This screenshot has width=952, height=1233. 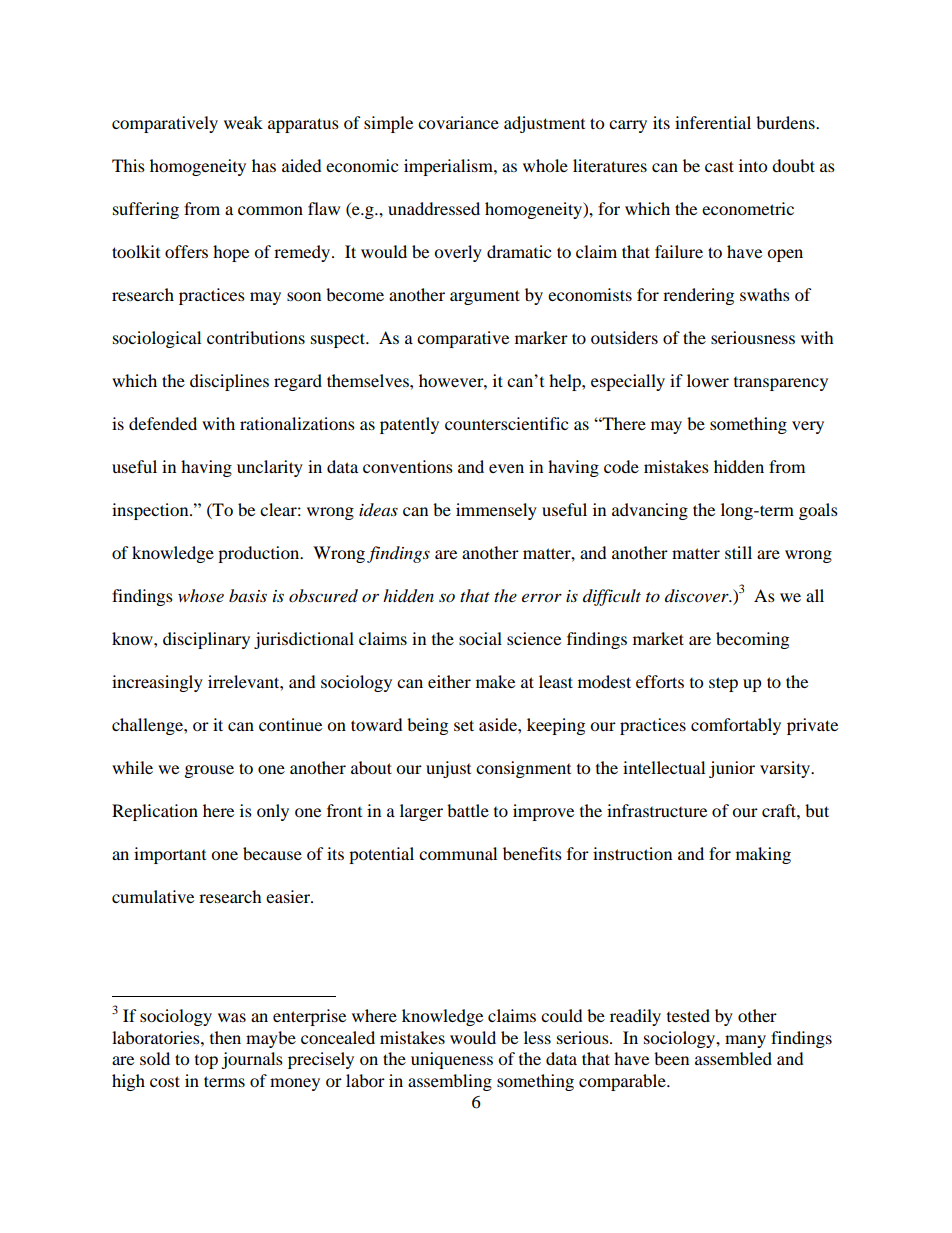 What do you see at coordinates (480, 638) in the screenshot?
I see `social` at bounding box center [480, 638].
